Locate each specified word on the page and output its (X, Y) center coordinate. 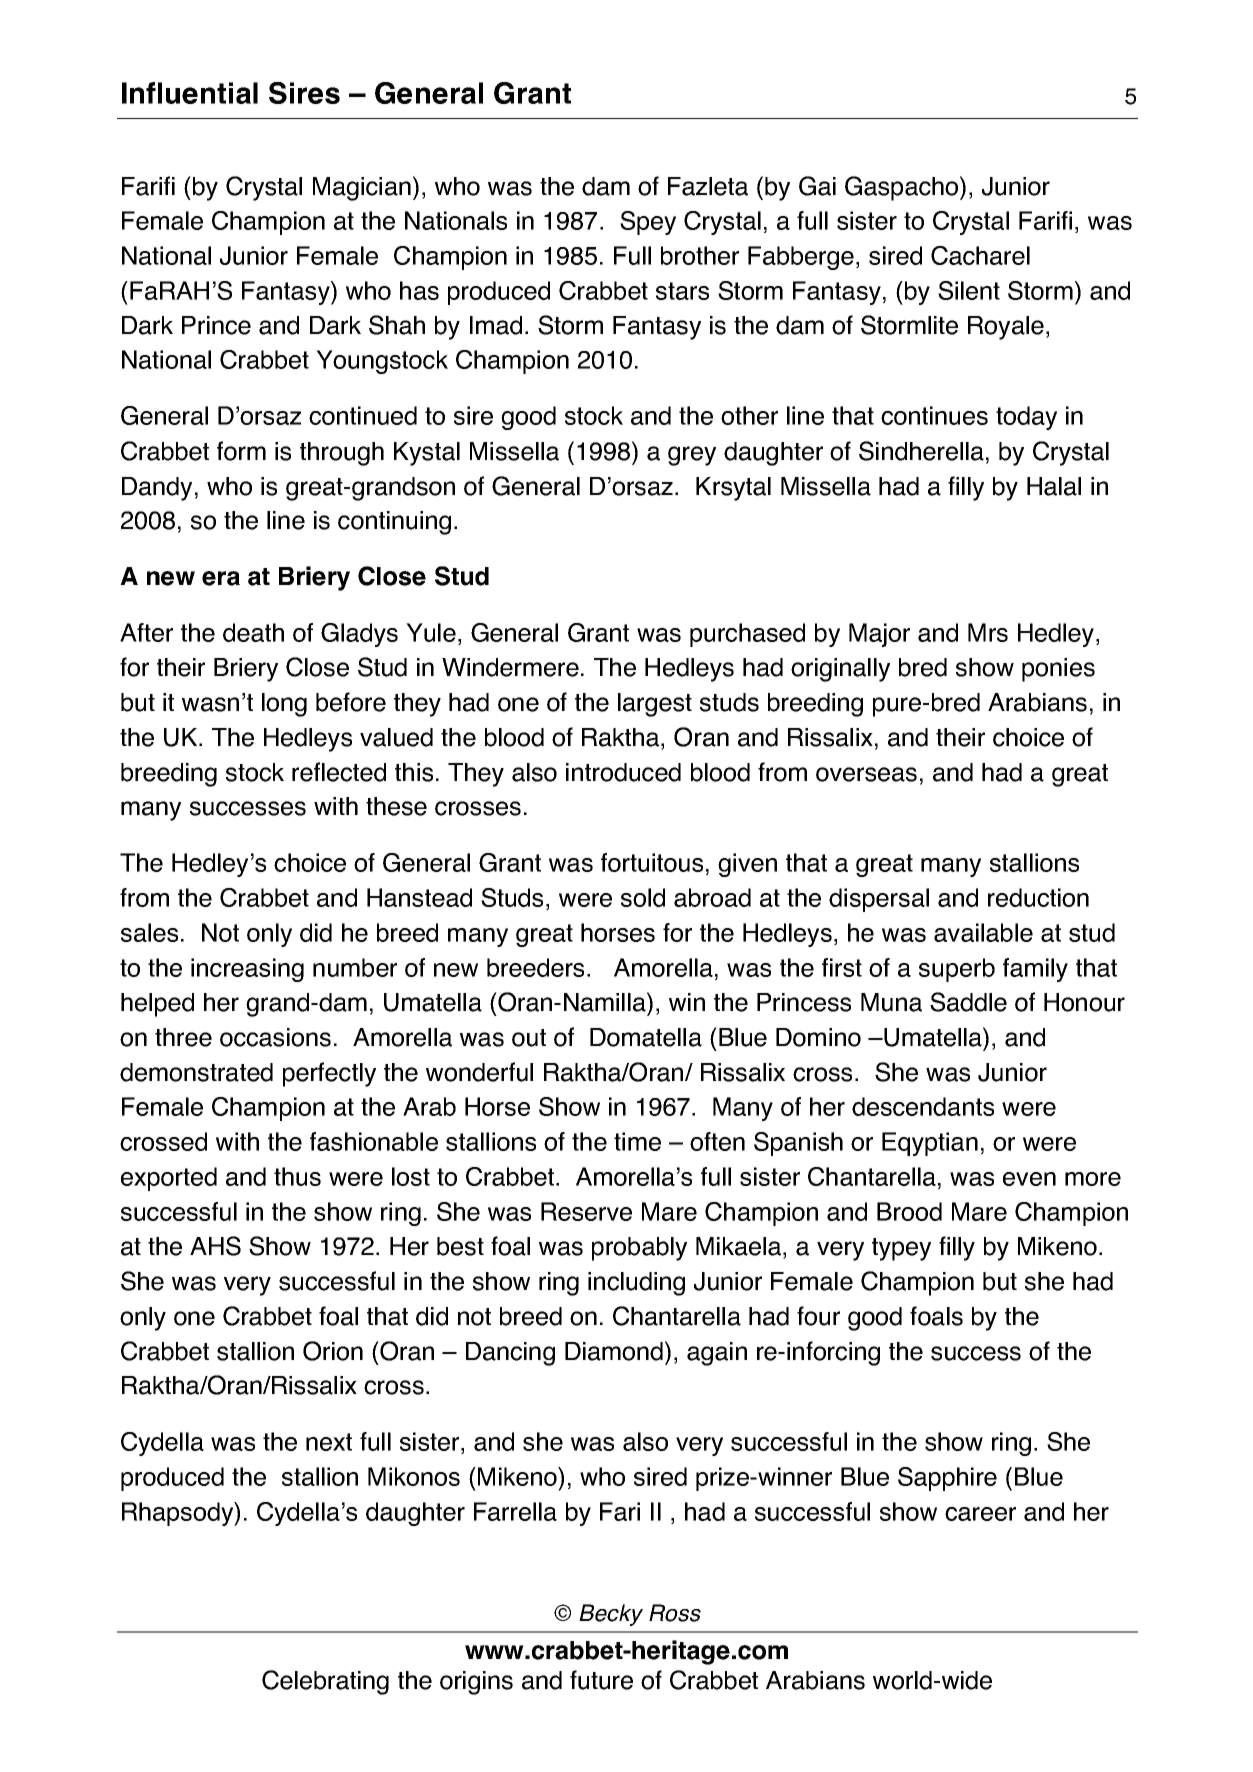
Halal (1054, 486)
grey (692, 456)
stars (682, 291)
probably (639, 1249)
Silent (969, 290)
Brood (909, 1211)
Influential (190, 93)
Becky (611, 1615)
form (241, 451)
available (983, 932)
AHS (215, 1246)
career (980, 1514)
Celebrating (325, 1682)
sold (643, 897)
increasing (247, 970)
